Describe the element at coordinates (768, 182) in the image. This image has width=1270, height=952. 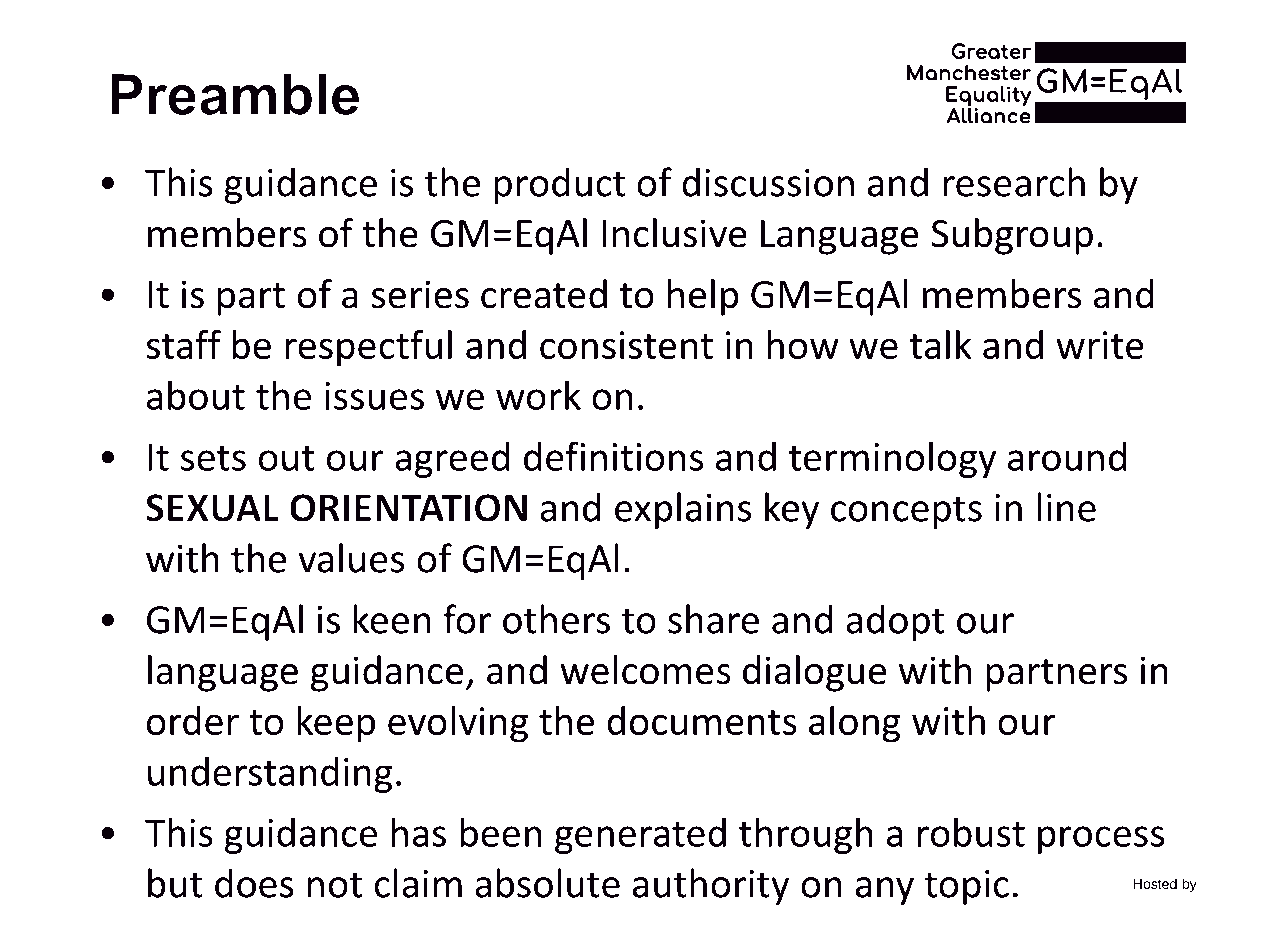
I see `discussion` at that location.
